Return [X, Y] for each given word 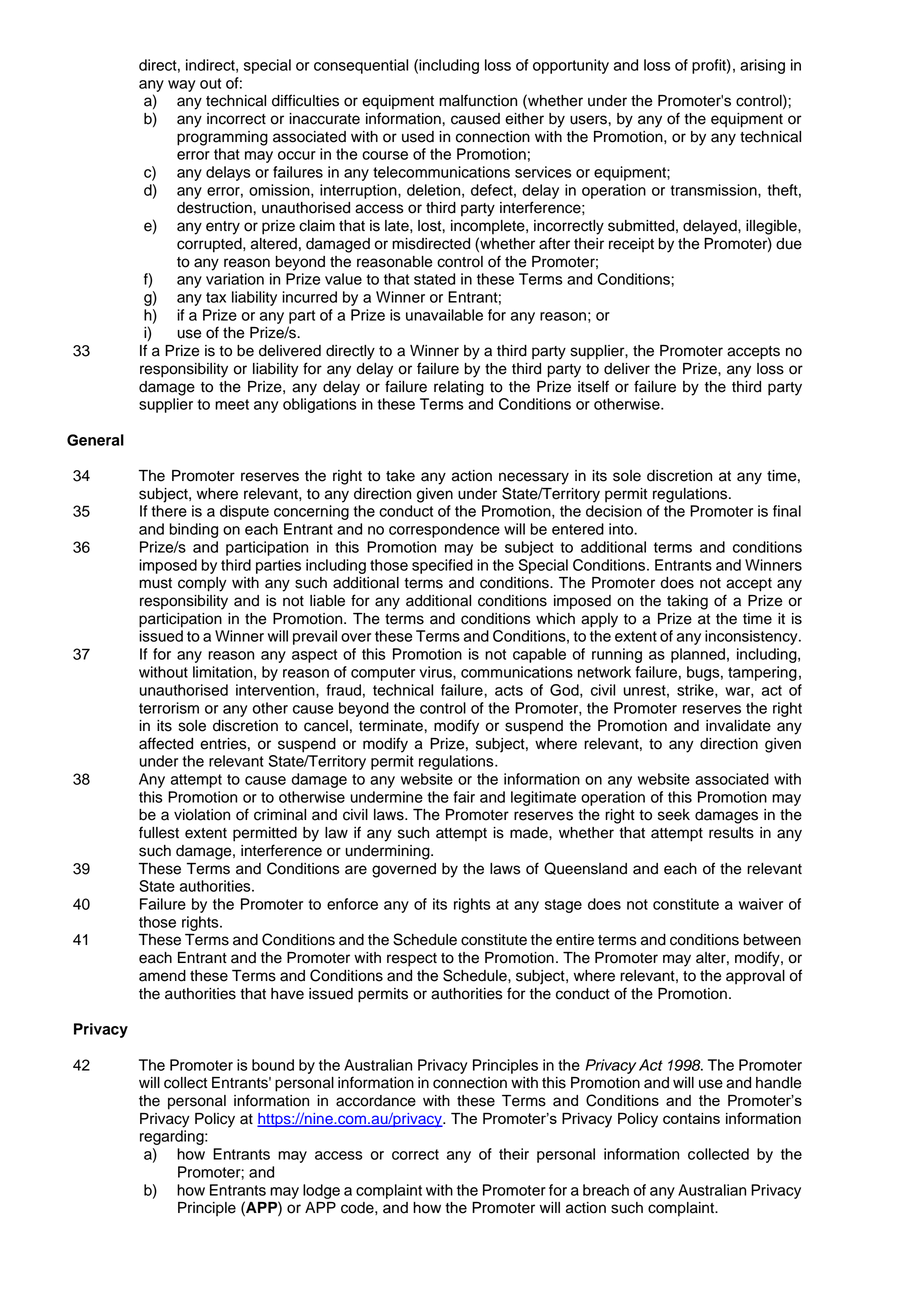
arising [762, 66]
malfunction [478, 100]
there [169, 511]
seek [674, 815]
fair [464, 797]
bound [273, 1065]
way [181, 86]
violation [202, 815]
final [787, 511]
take [400, 476]
